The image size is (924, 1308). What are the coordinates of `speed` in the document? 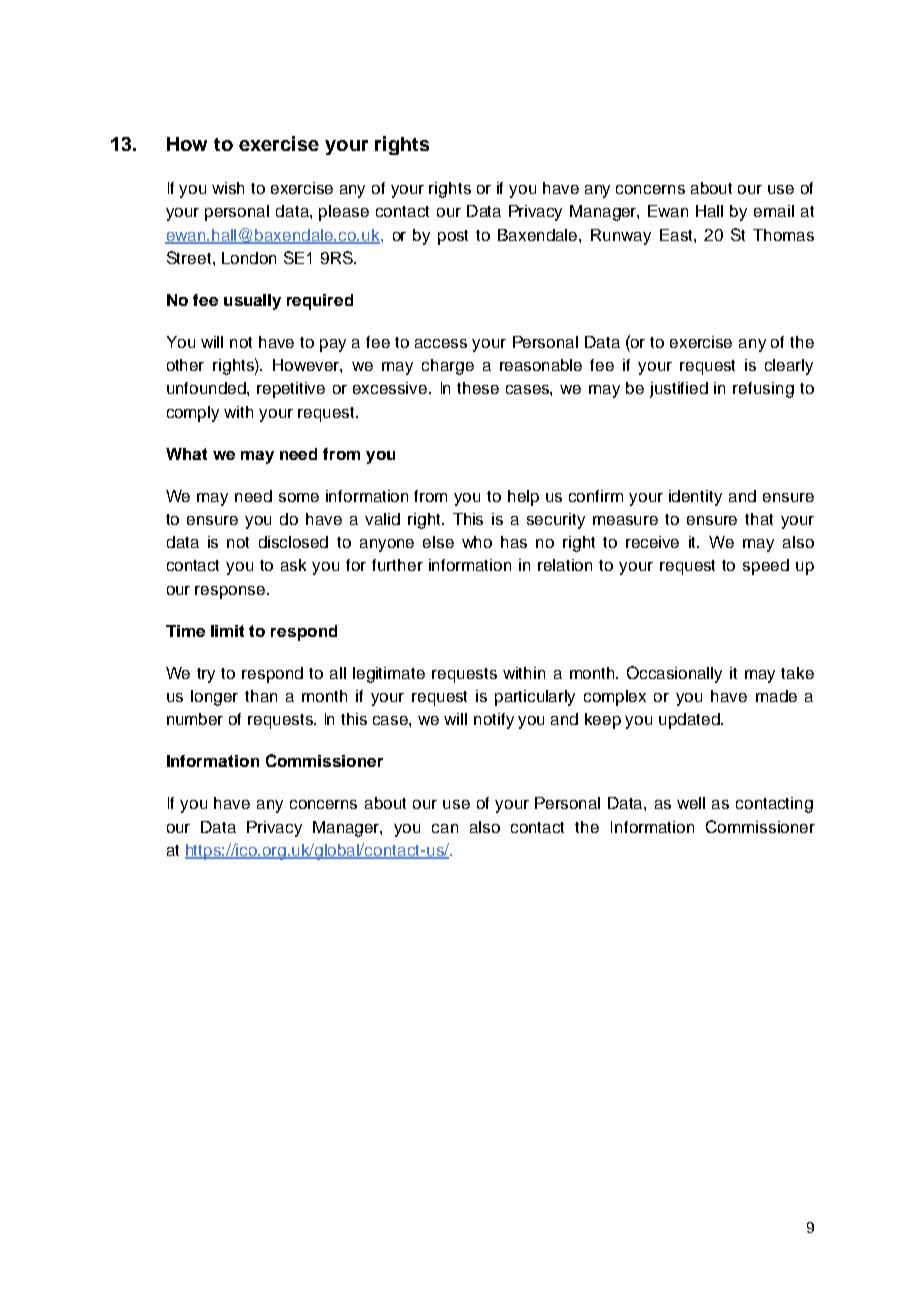 It's located at (766, 567).
